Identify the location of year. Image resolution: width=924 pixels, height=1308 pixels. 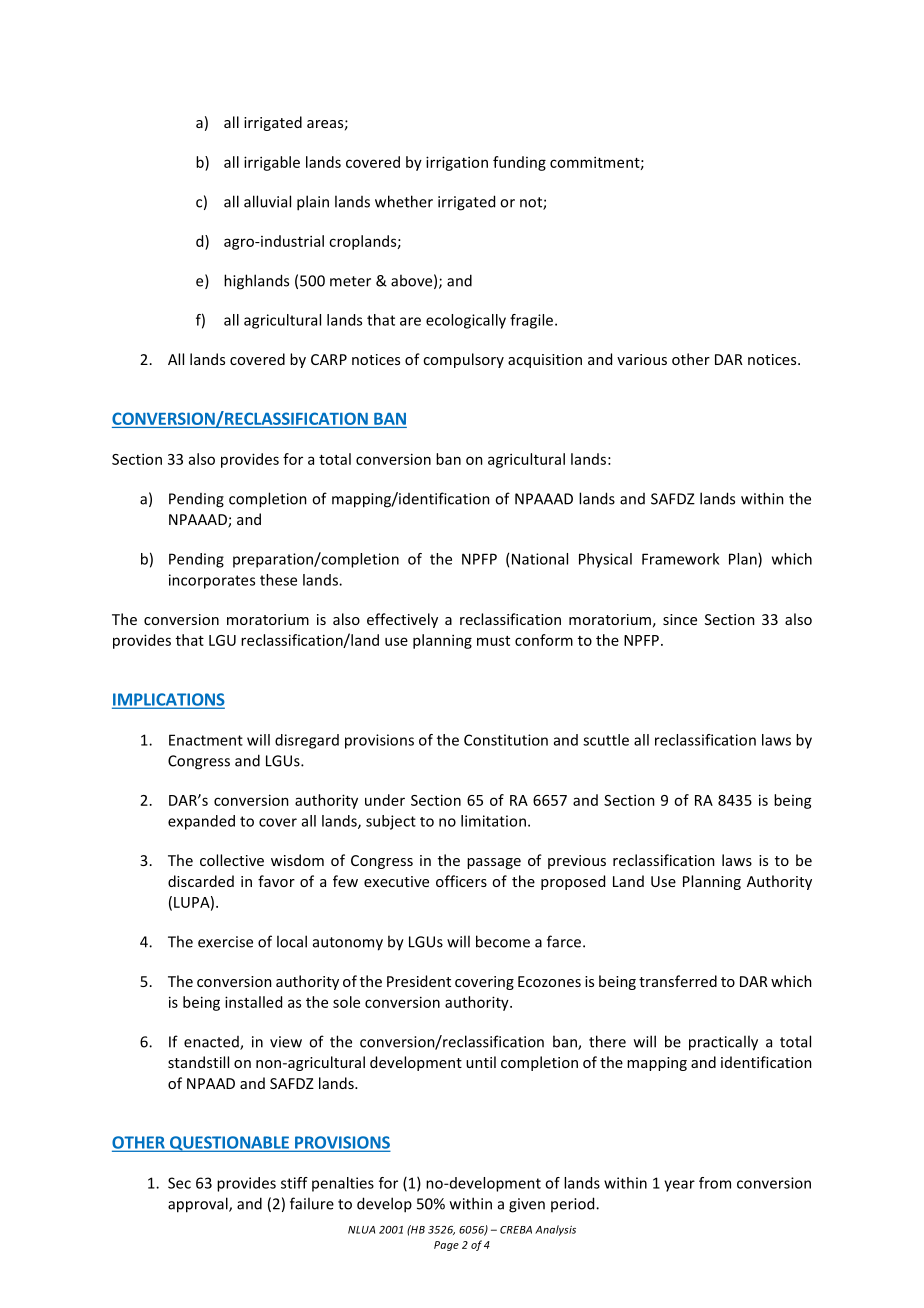
(679, 1186).
